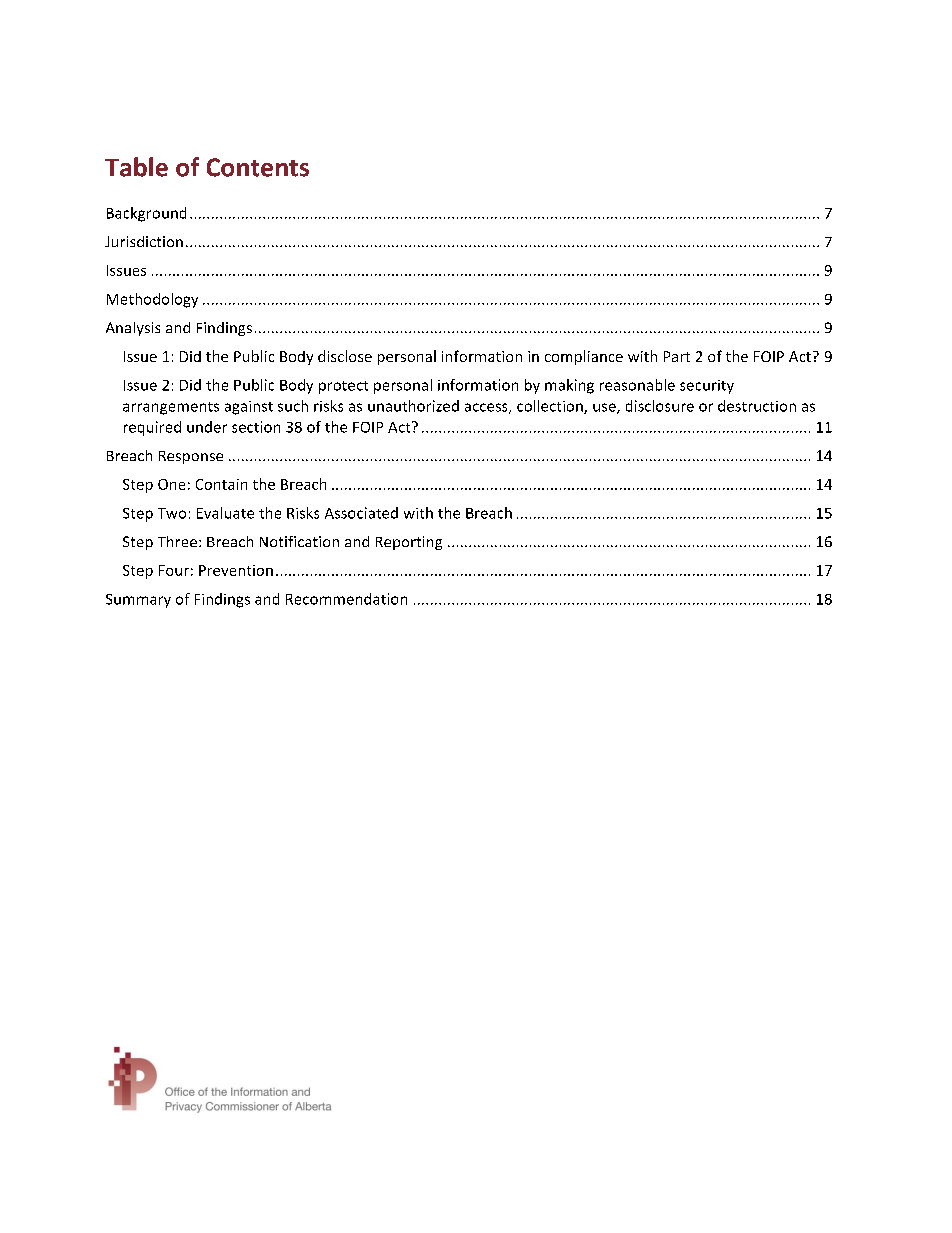  Describe the element at coordinates (677, 356) in the screenshot. I see `Part` at that location.
